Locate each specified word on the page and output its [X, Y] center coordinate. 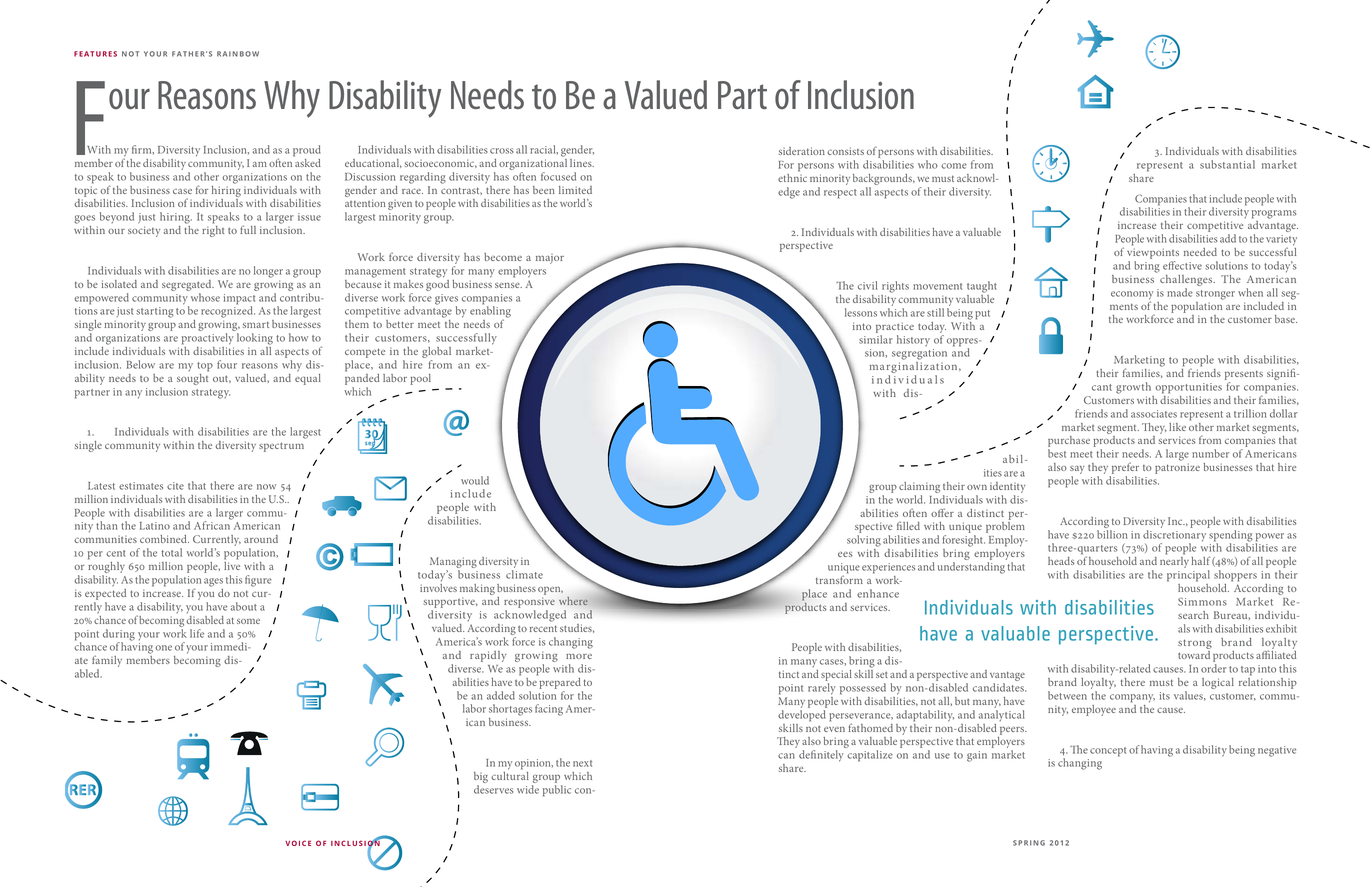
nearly [1174, 562]
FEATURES [95, 54]
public [557, 791]
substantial [1227, 164]
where [573, 601]
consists [845, 151]
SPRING [1029, 843]
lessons [861, 312]
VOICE [298, 843]
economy [1132, 296]
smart [256, 324]
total [172, 552]
